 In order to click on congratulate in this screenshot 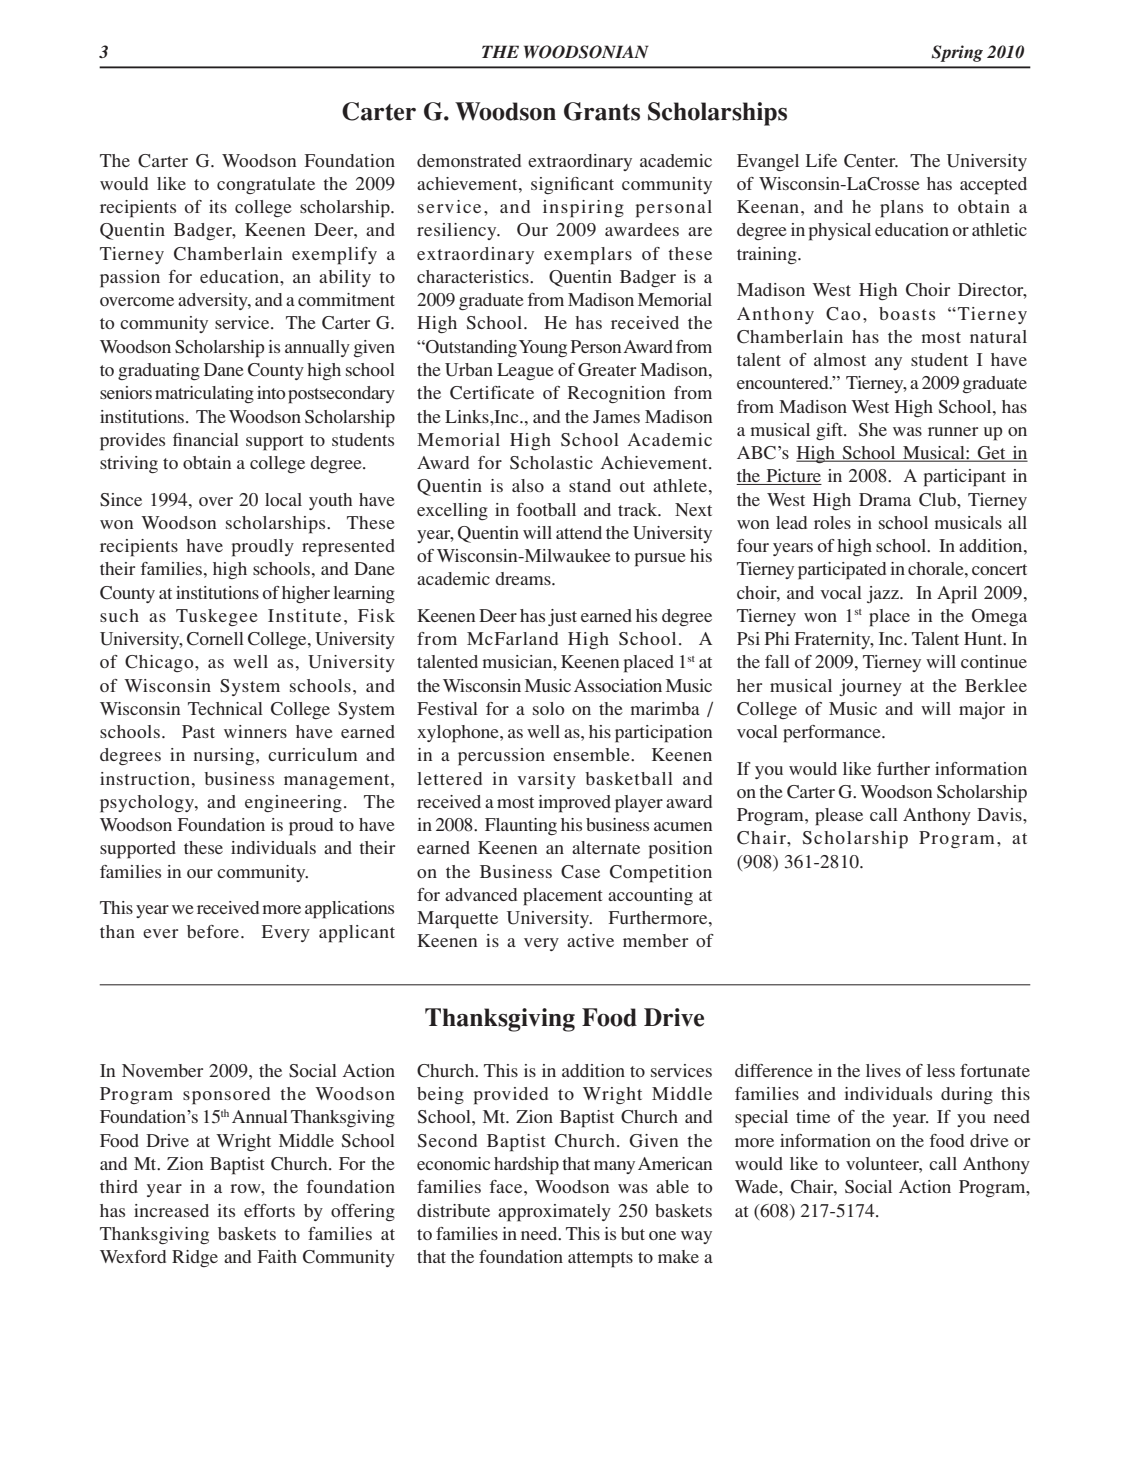, I will do `click(266, 185)`.
